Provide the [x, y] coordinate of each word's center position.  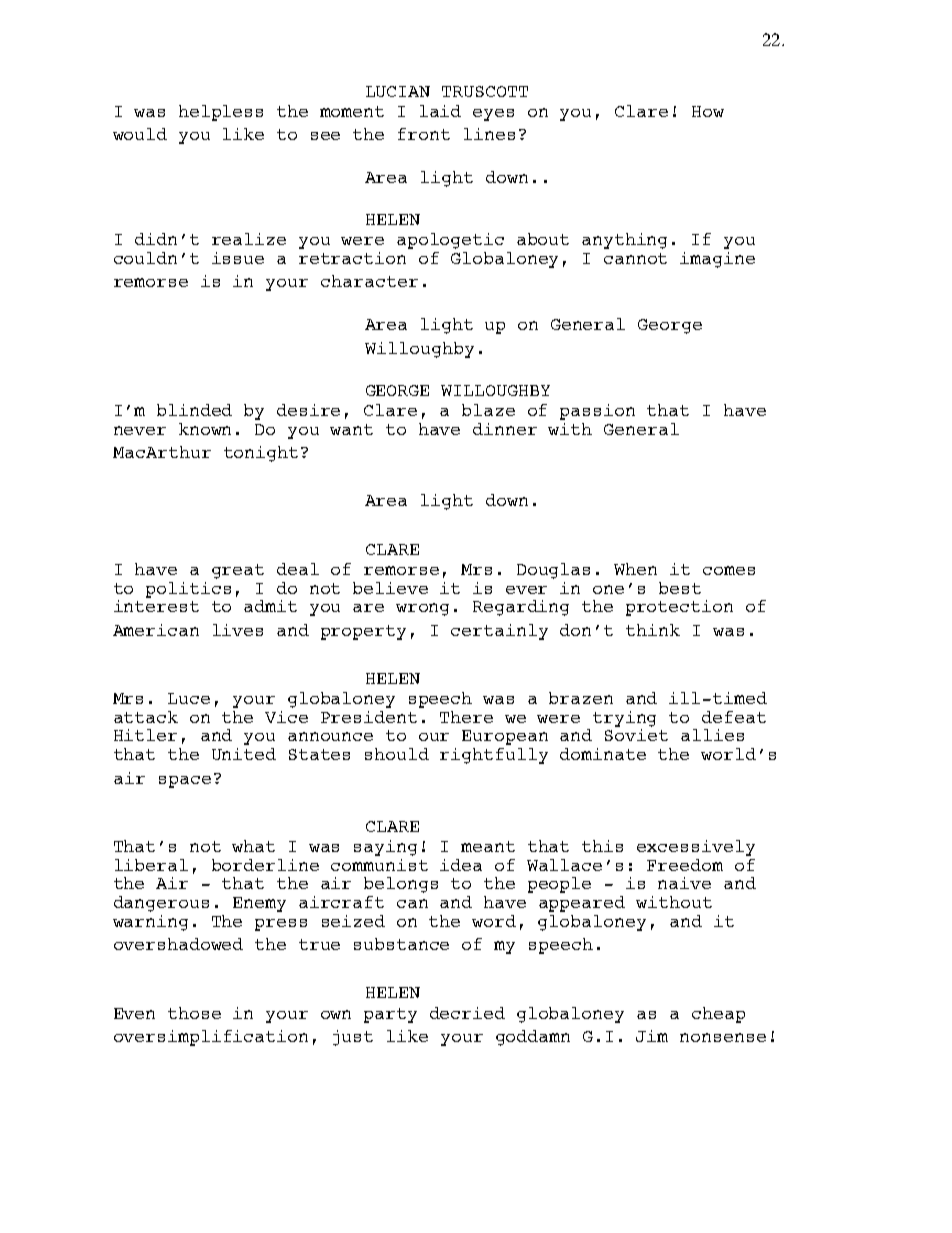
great [238, 571]
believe [390, 588]
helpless [221, 113]
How [708, 111]
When [635, 569]
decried [467, 1013]
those [194, 1013]
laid [440, 111]
